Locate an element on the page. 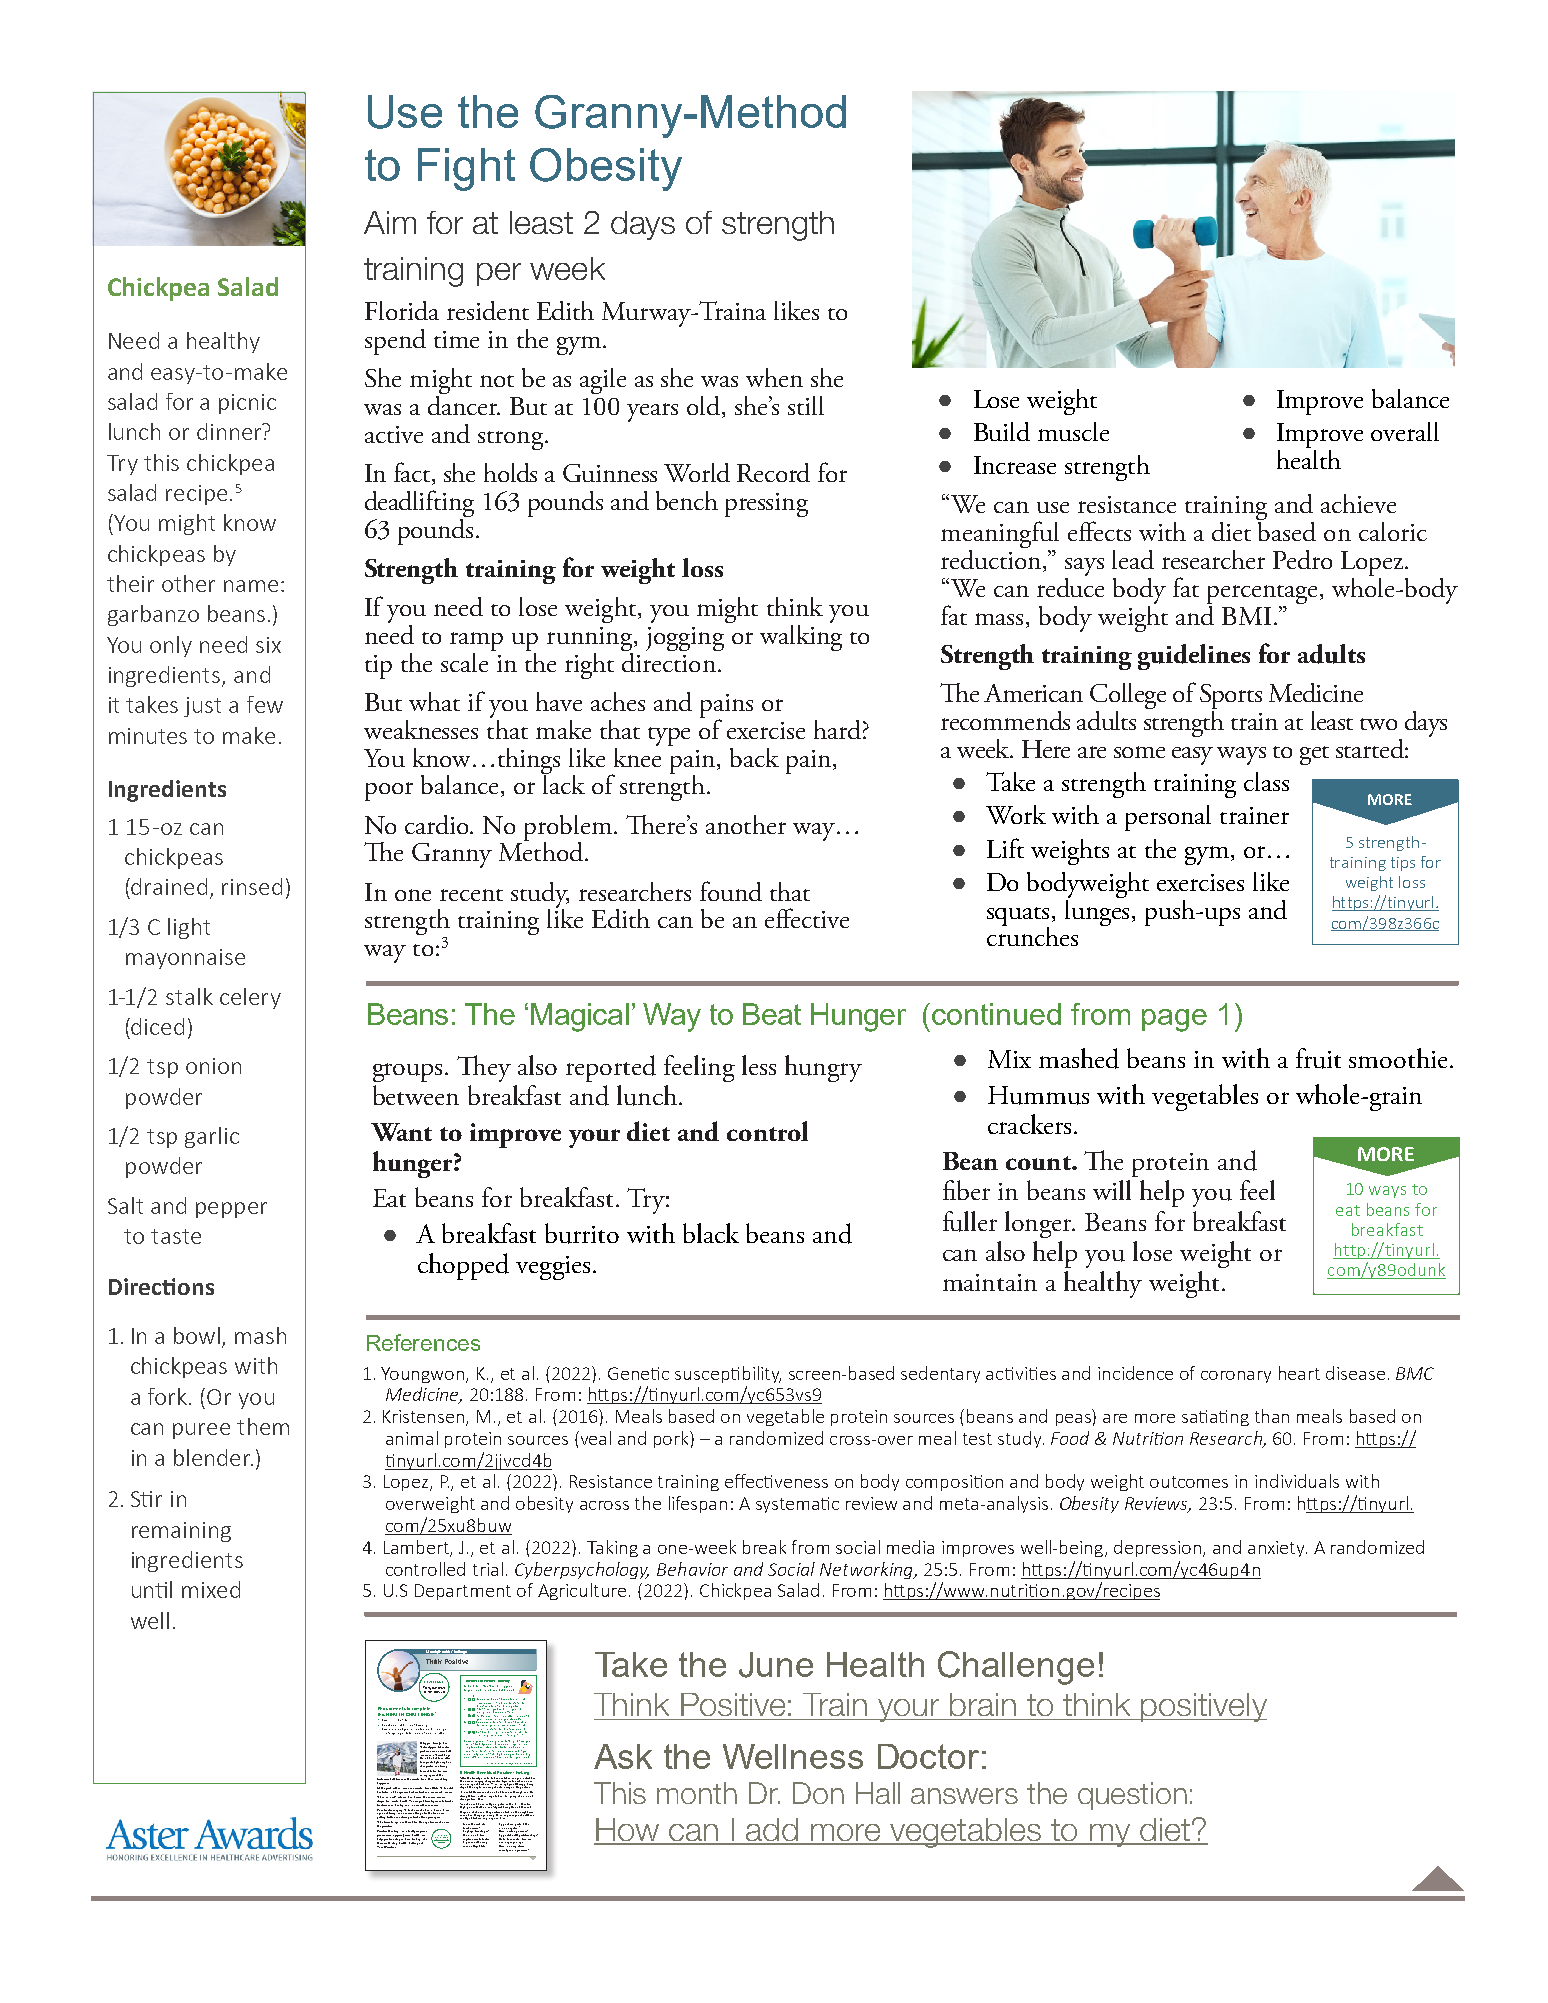  Aim is located at coordinates (390, 222).
